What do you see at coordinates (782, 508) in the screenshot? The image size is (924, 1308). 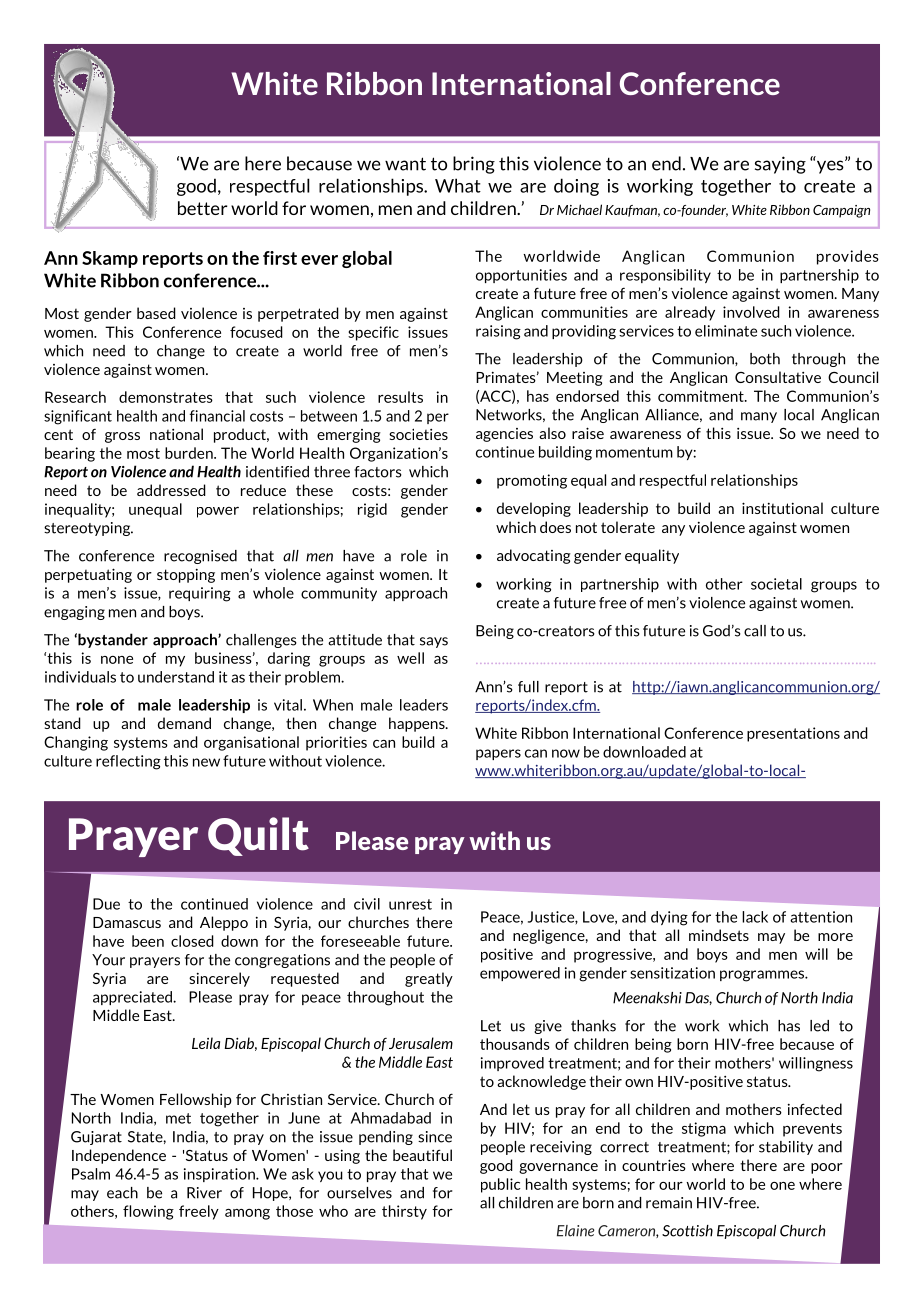 I see `institutional` at bounding box center [782, 508].
